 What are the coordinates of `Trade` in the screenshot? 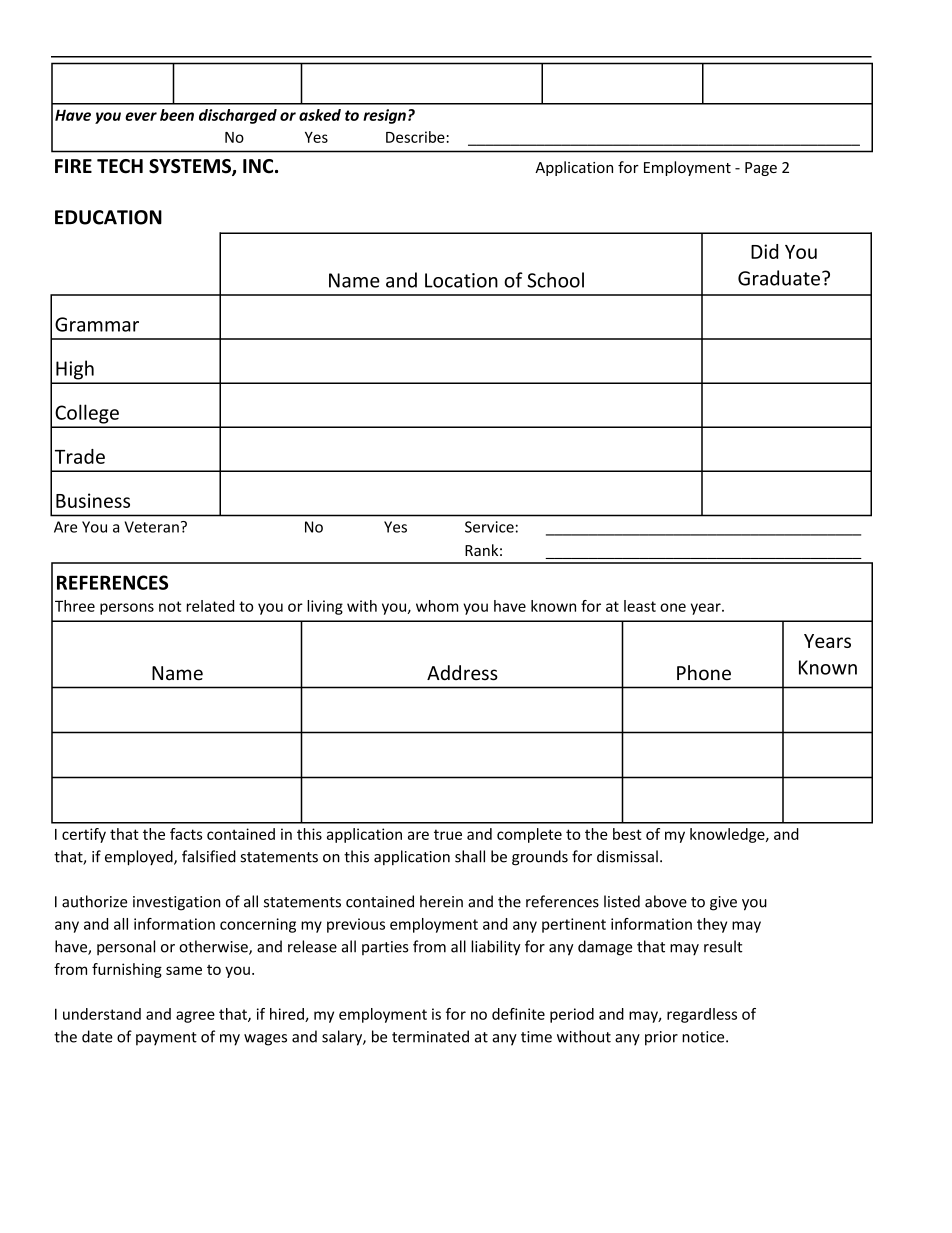 It's located at (80, 456).
